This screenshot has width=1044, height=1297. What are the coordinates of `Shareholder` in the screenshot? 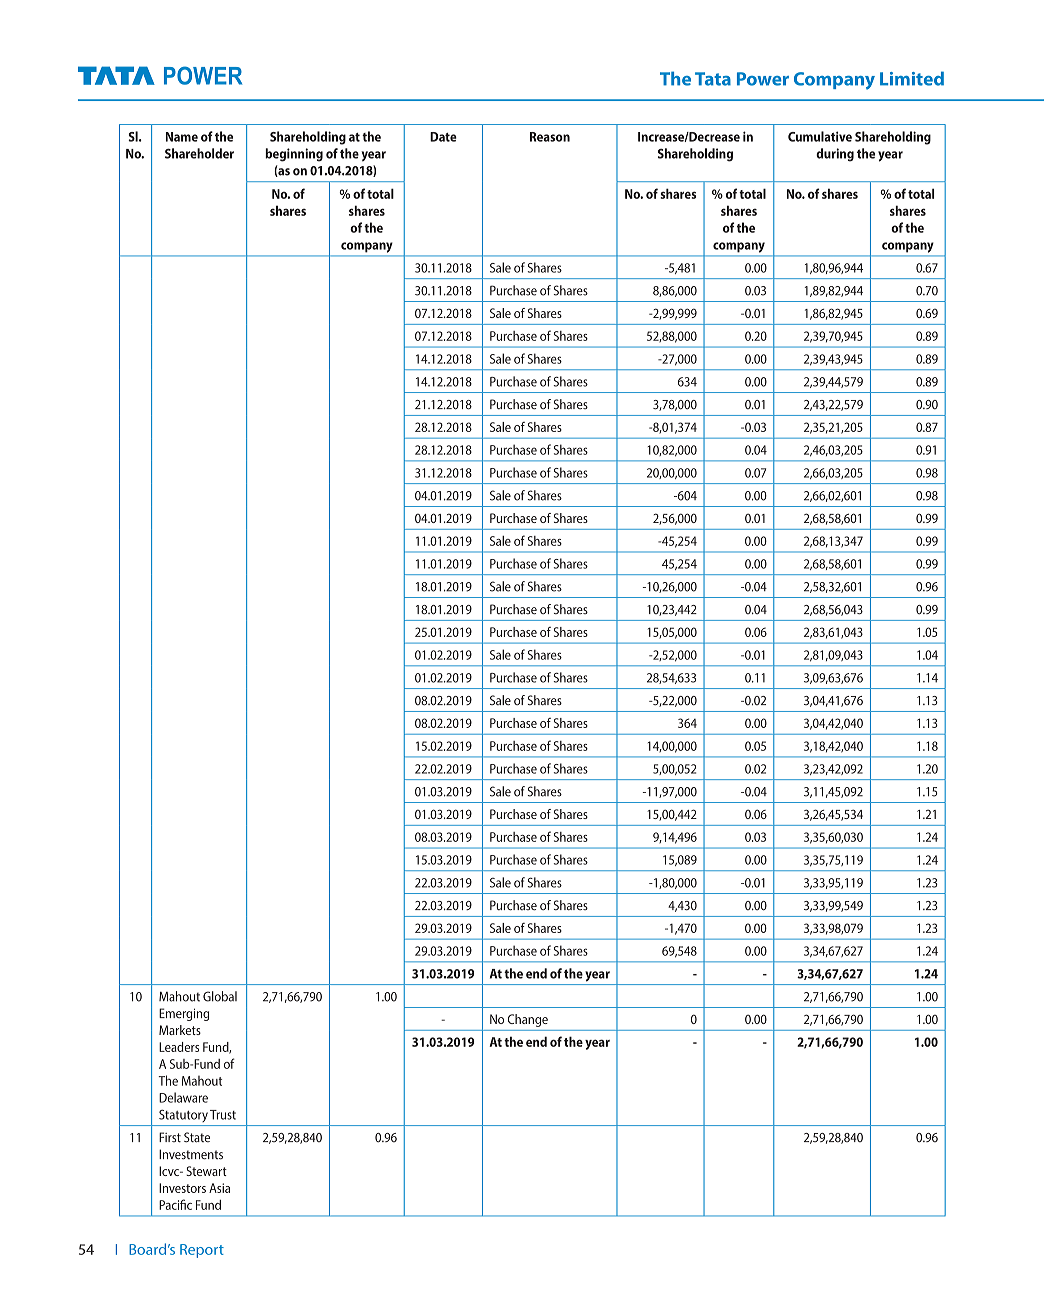 It's located at (199, 153).
